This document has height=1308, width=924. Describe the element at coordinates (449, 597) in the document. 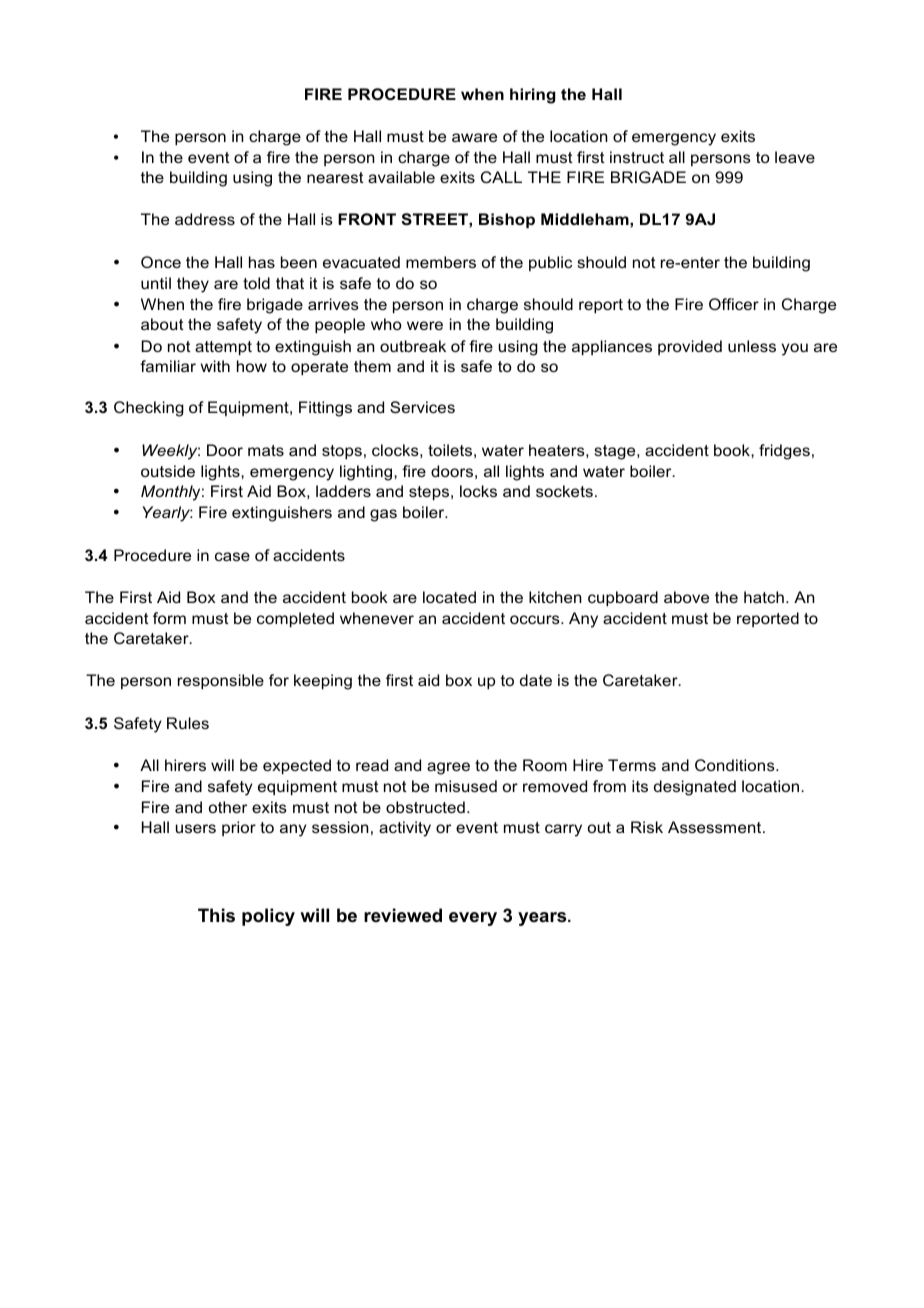

I see `located` at that location.
